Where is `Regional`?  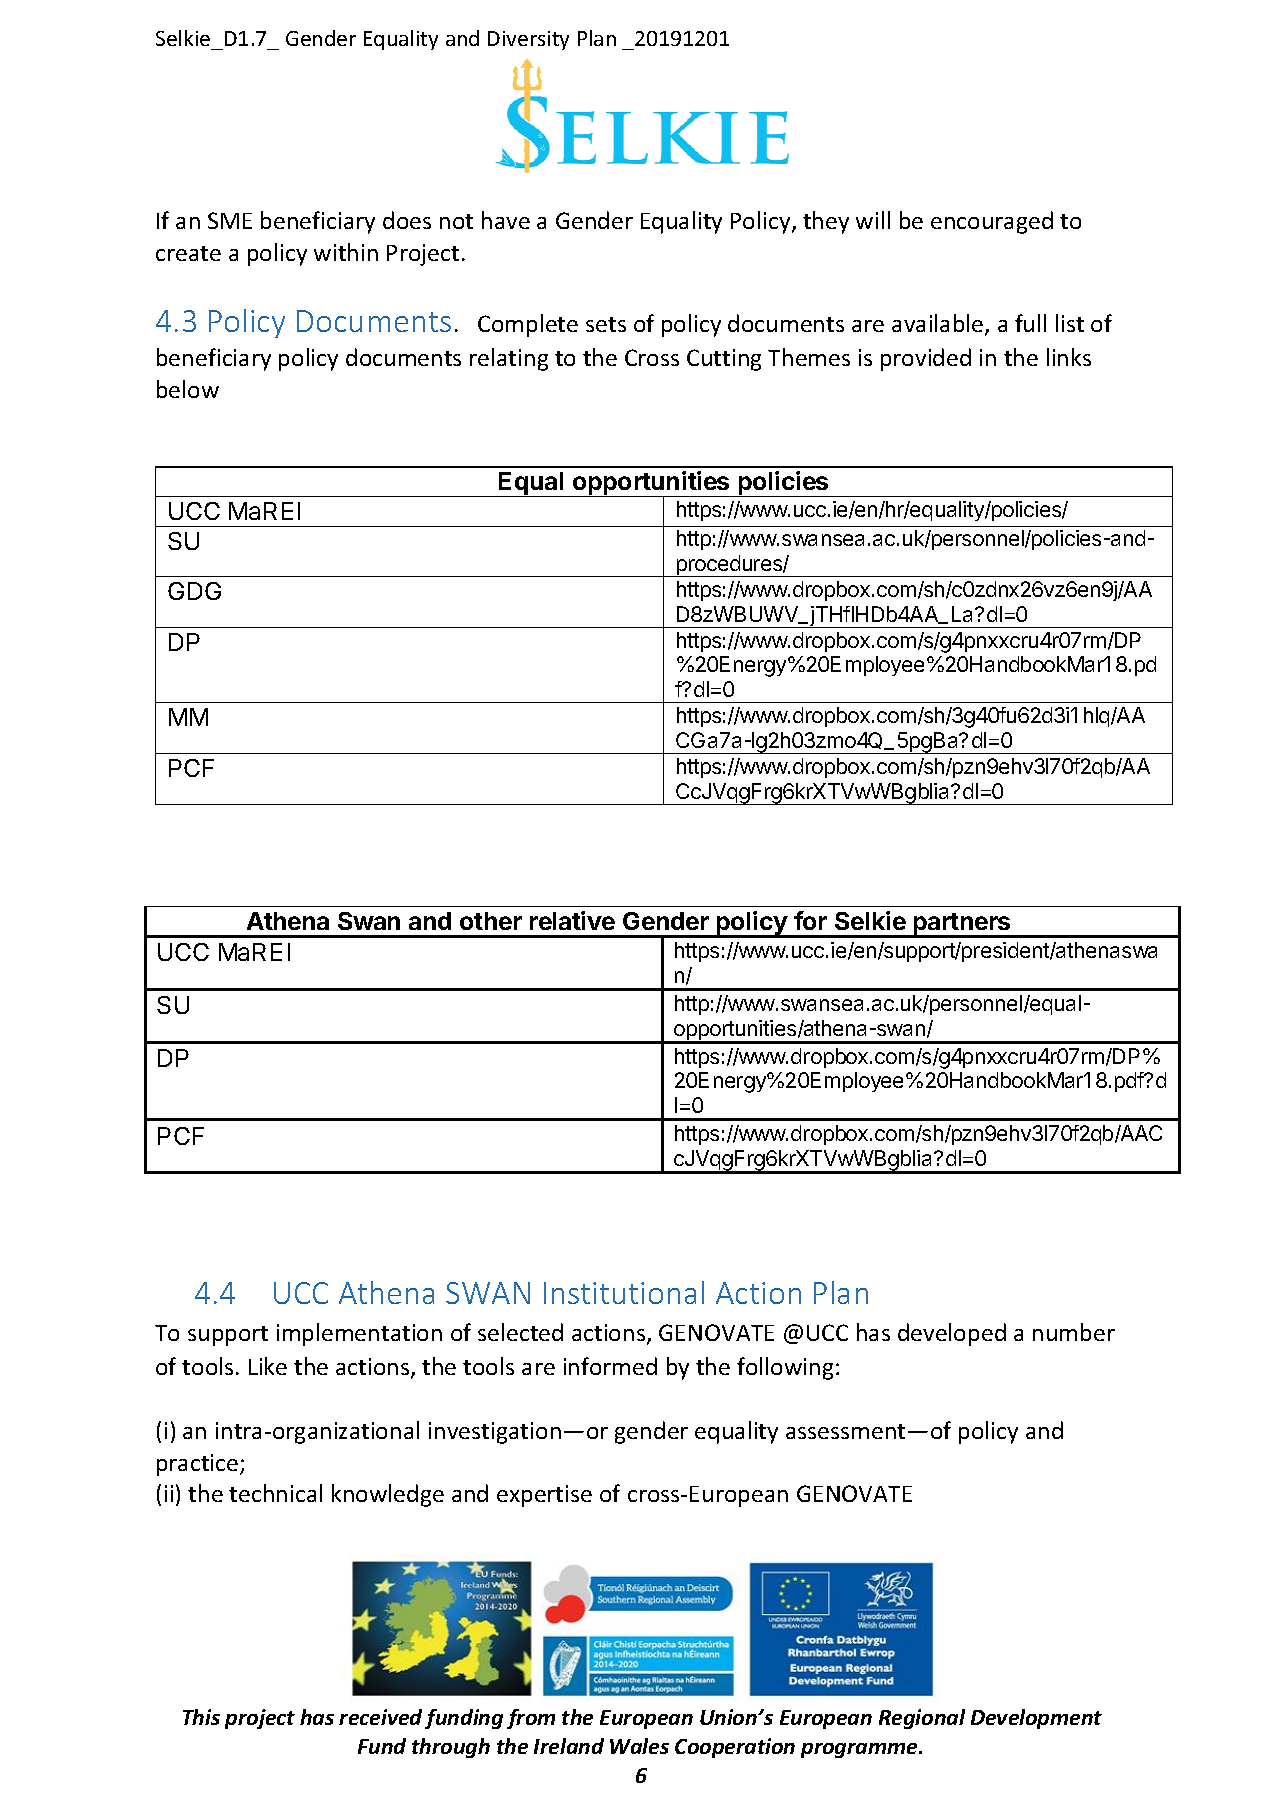
Regional is located at coordinates (922, 1719).
